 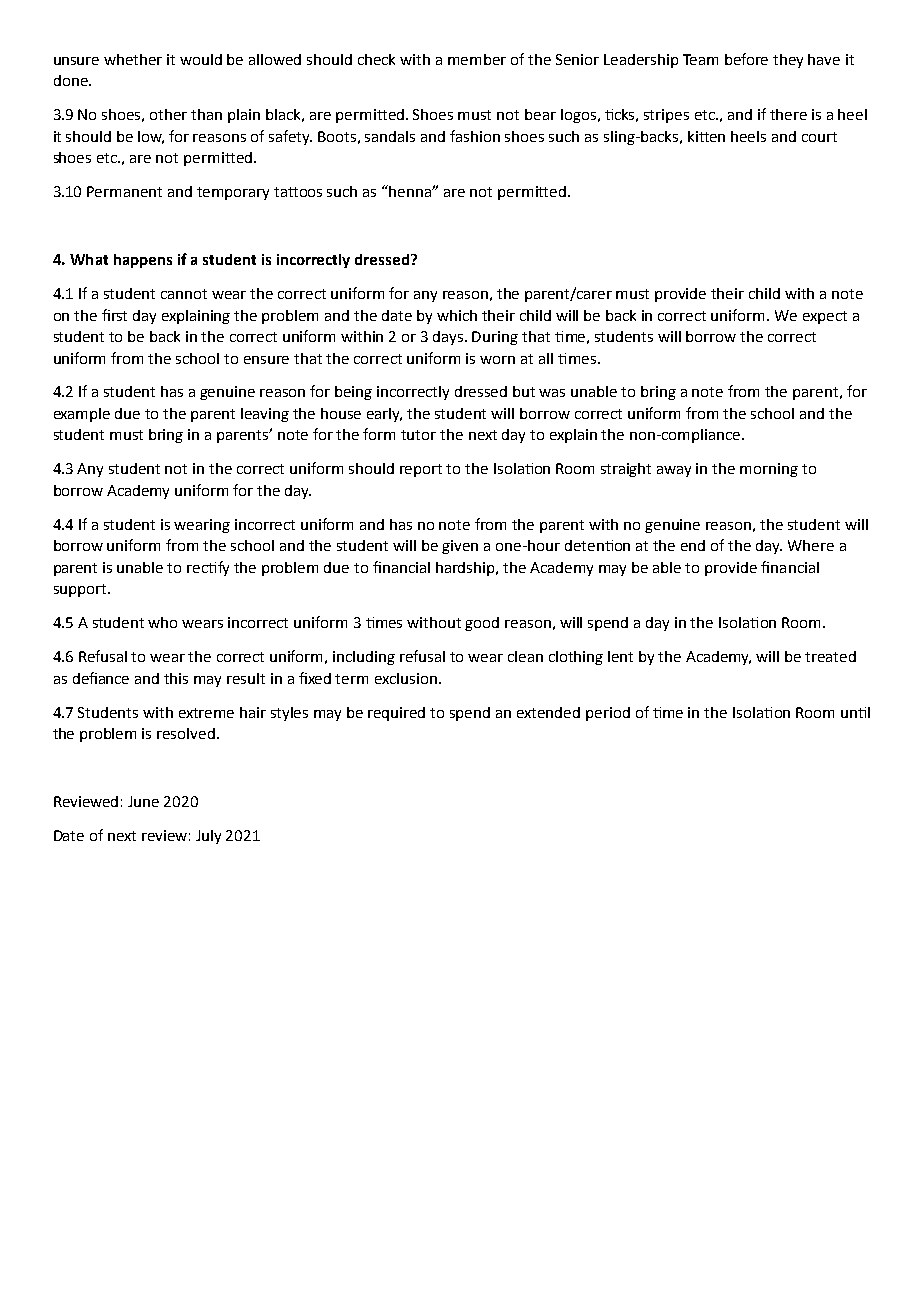 I want to click on given, so click(x=460, y=547).
